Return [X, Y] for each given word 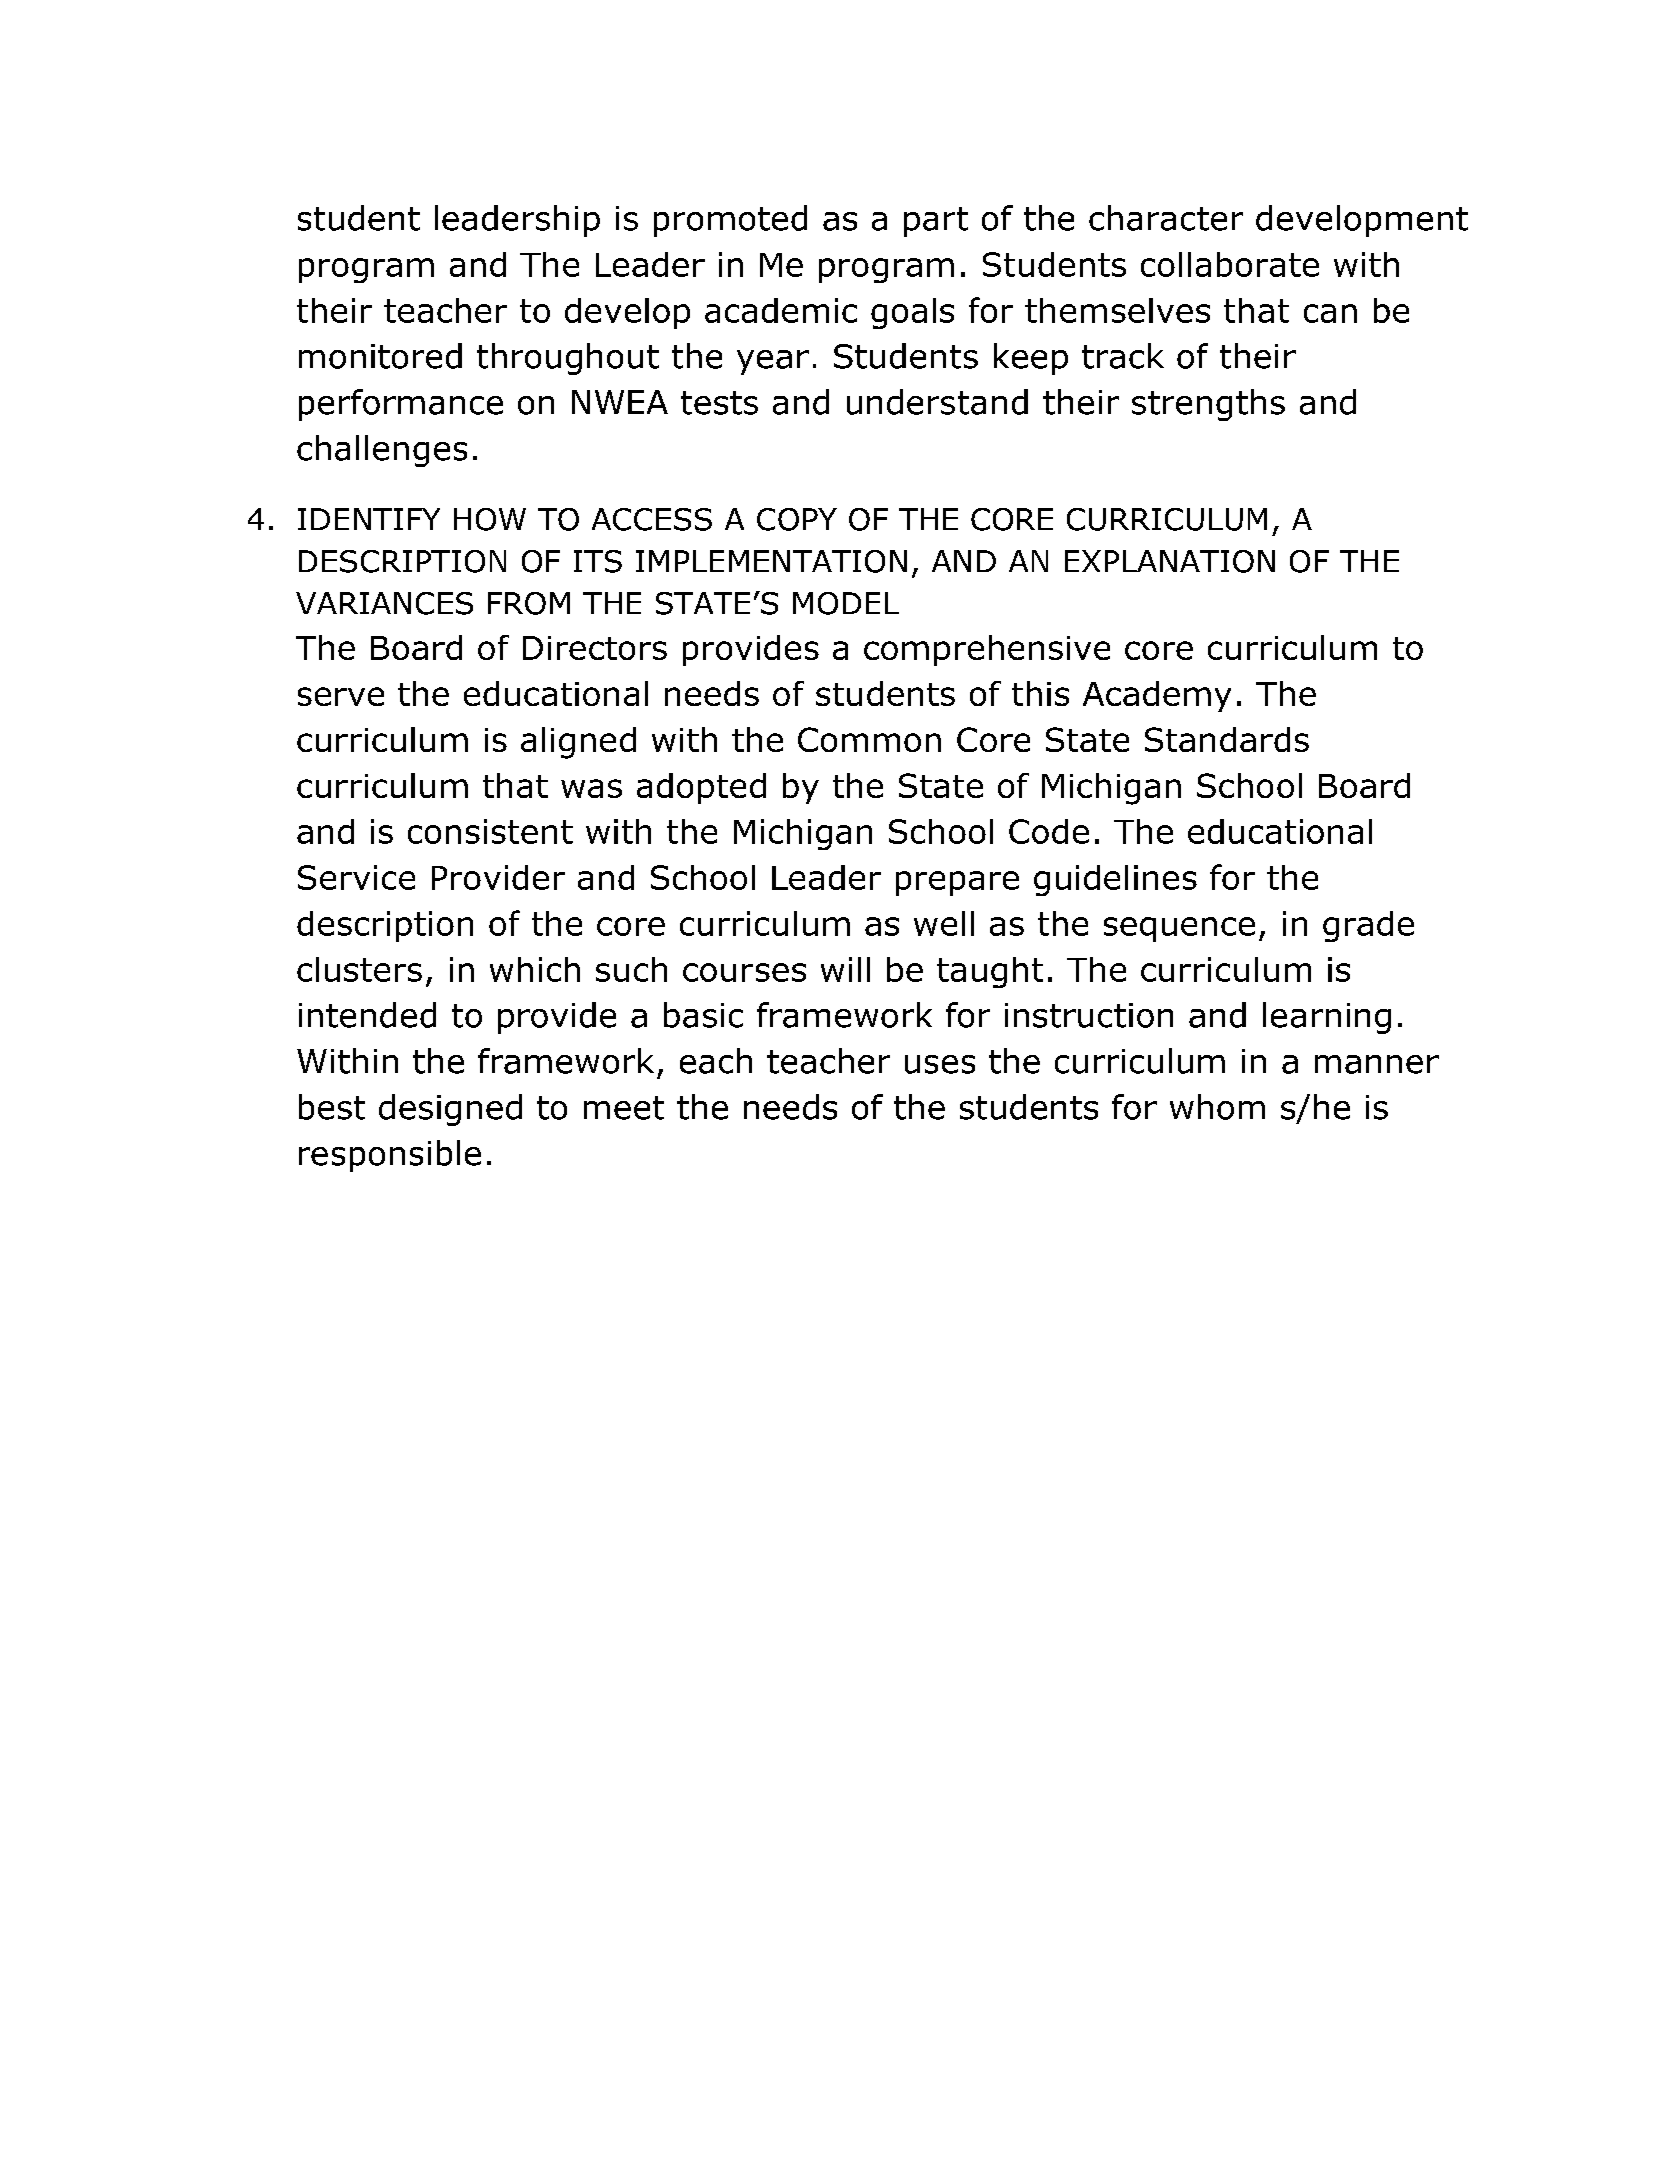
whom [1217, 1107]
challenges [382, 451]
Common [869, 739]
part [936, 222]
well [944, 923]
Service [356, 877]
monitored [380, 356]
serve [341, 696]
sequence [1179, 929]
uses [940, 1064]
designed [450, 1110]
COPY [797, 519]
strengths [1208, 405]
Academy [1157, 696]
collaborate [1230, 264]
